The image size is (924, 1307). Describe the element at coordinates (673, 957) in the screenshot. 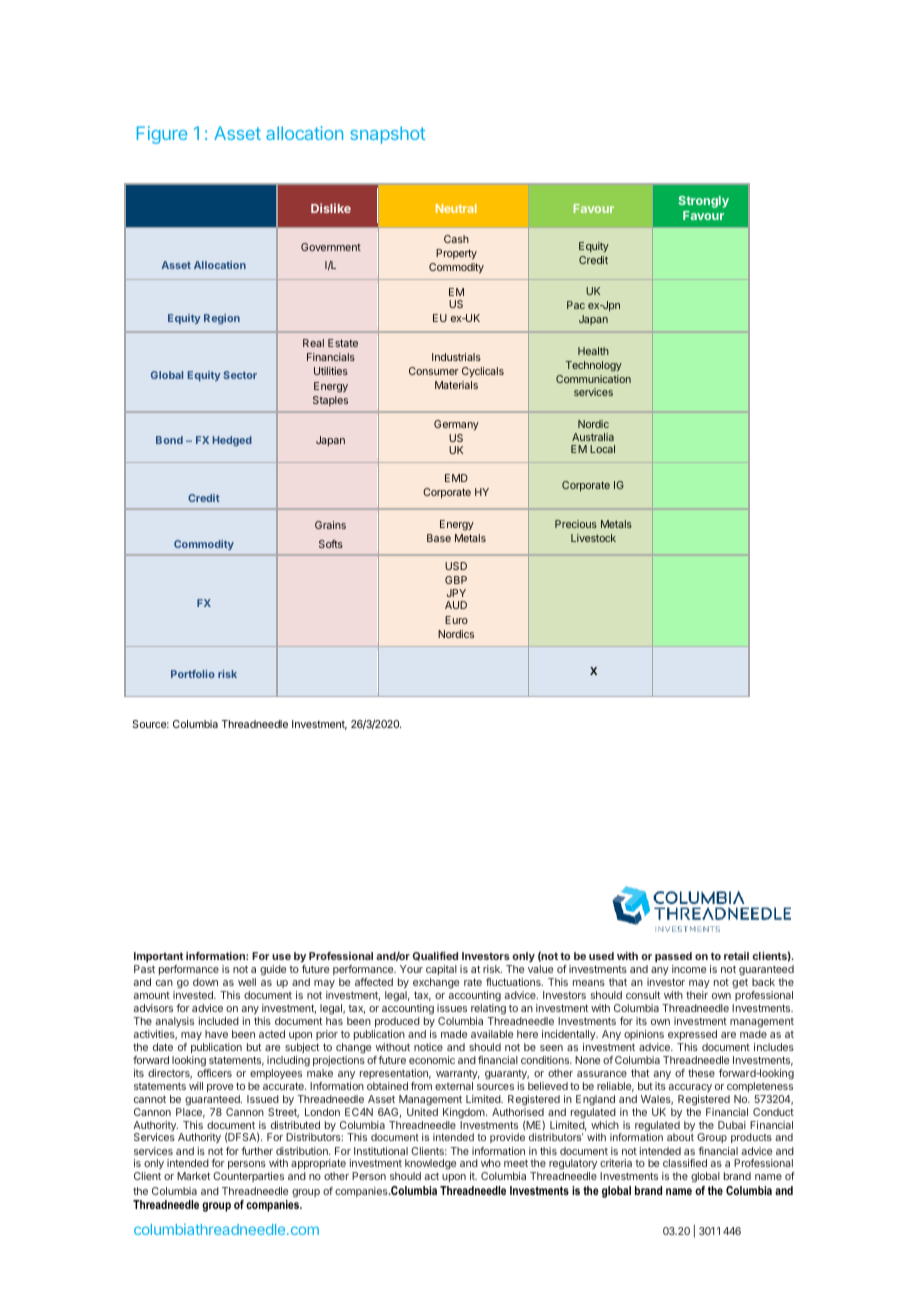

I see `passed` at that location.
